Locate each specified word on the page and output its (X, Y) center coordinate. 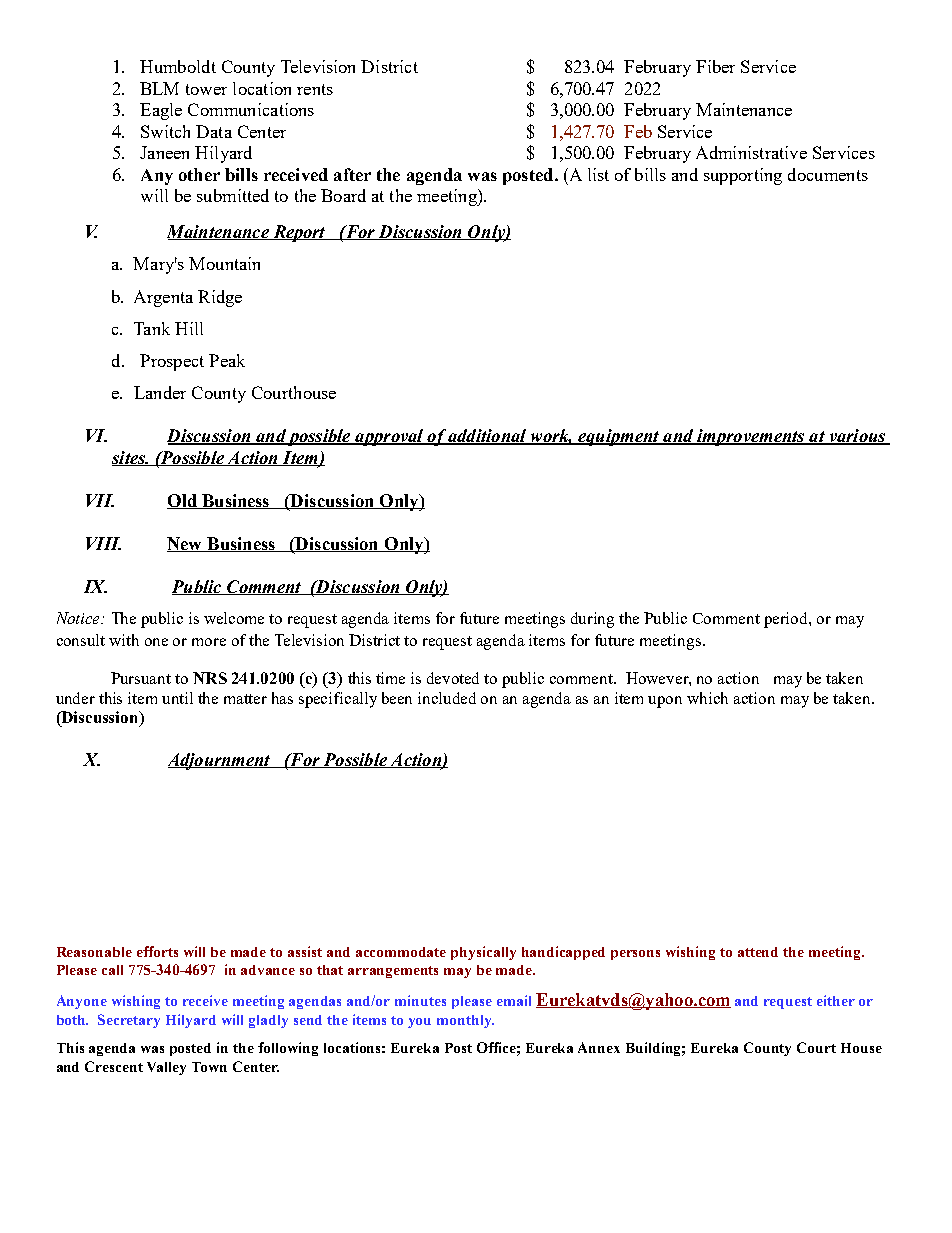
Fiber (715, 66)
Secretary (129, 1021)
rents (315, 89)
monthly (465, 1021)
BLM (159, 88)
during (592, 620)
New (186, 544)
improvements (751, 437)
